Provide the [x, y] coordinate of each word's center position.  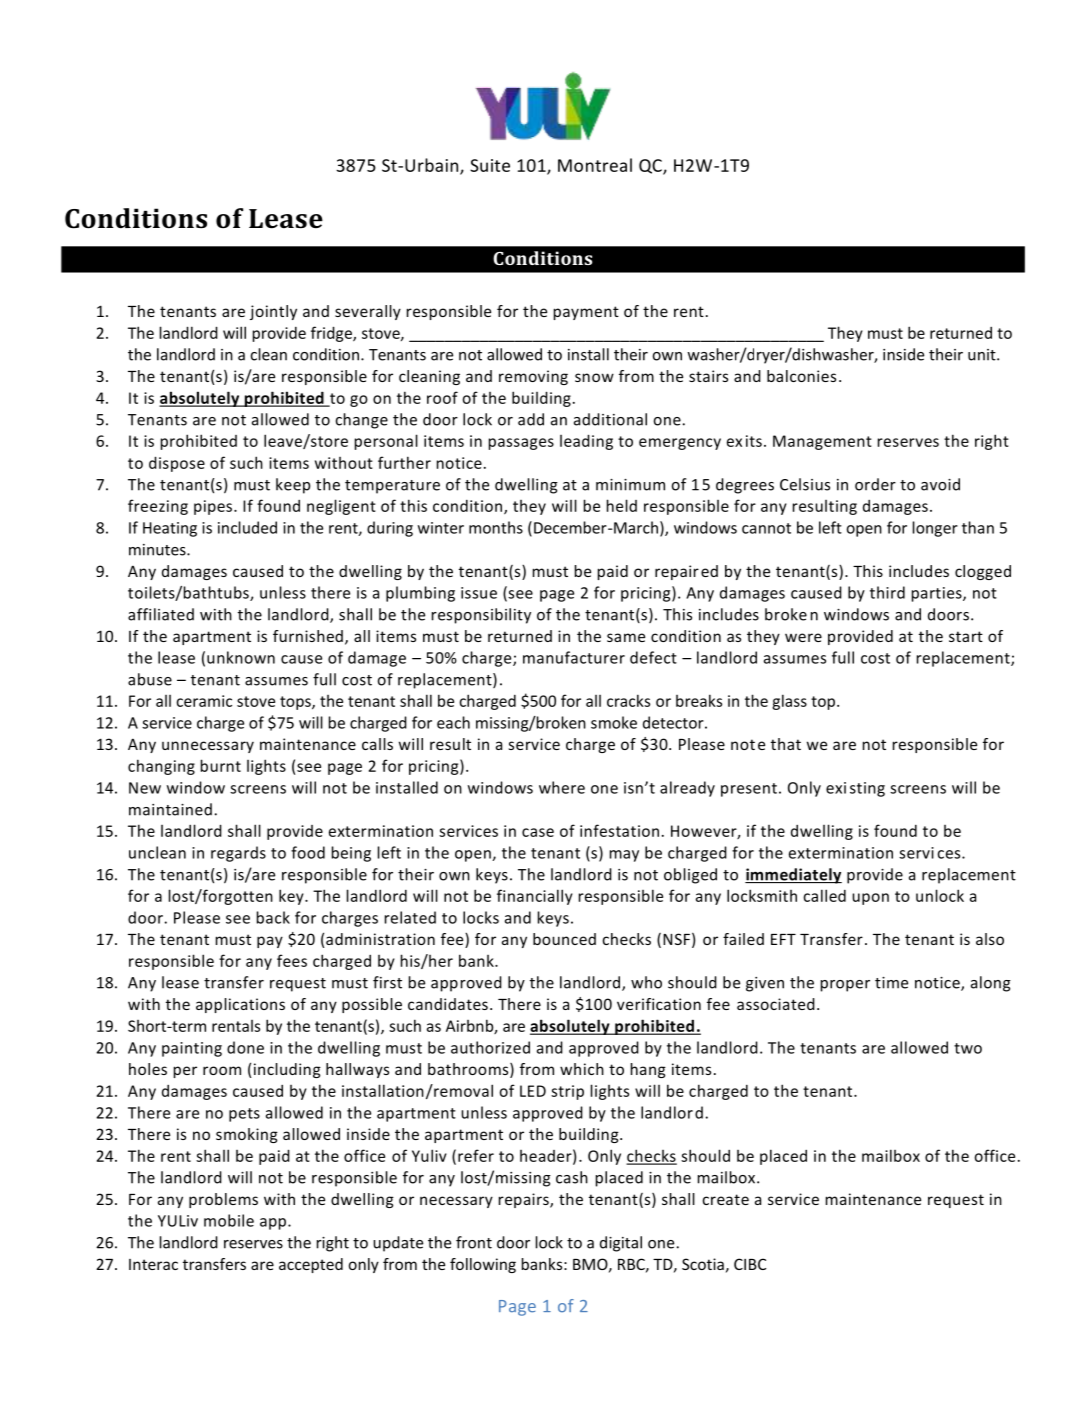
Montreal [595, 165]
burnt [221, 765]
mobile [229, 1220]
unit [983, 355]
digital [621, 1244]
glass [789, 702]
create [726, 1199]
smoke [614, 722]
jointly [273, 312]
